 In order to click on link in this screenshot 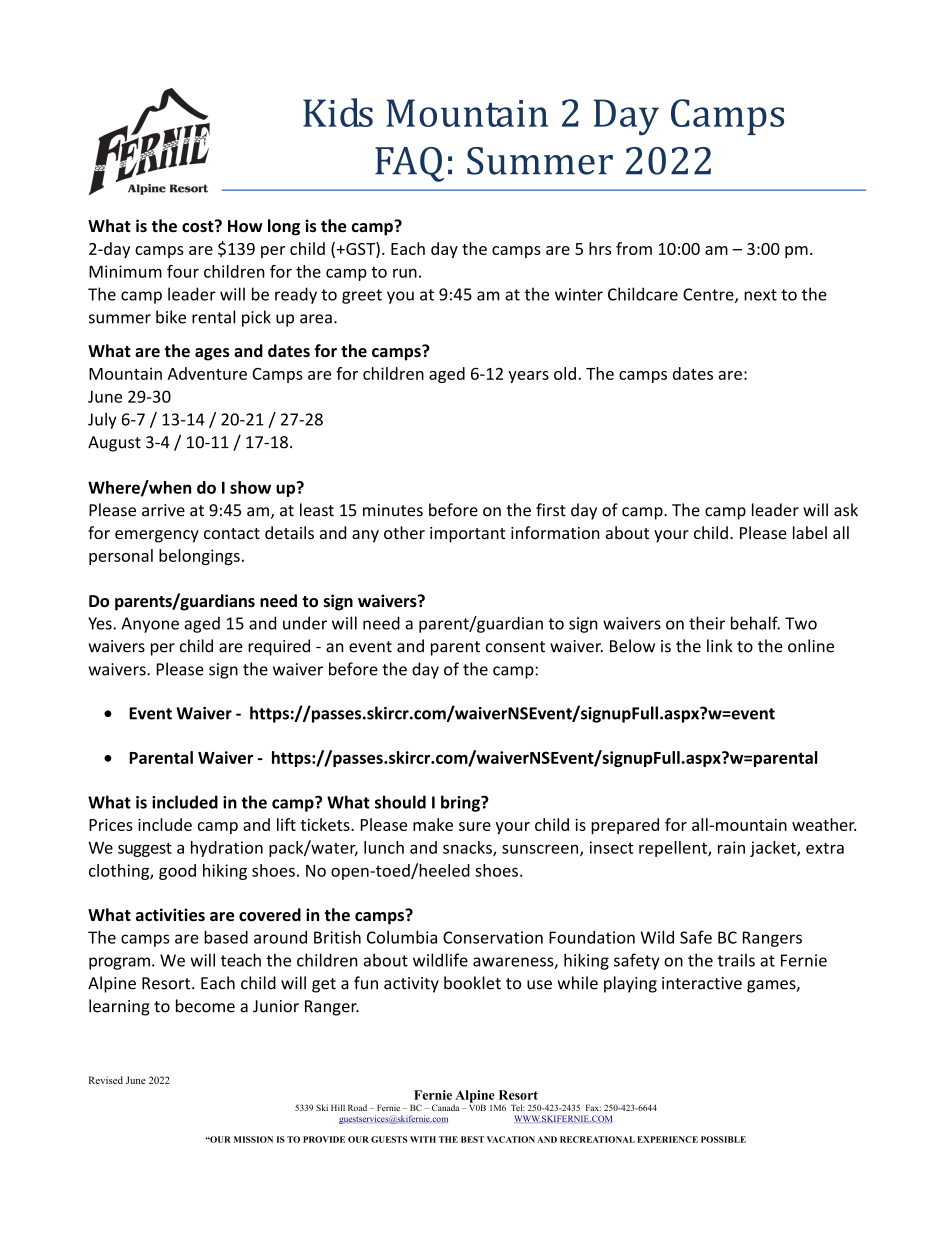, I will do `click(720, 645)`.
